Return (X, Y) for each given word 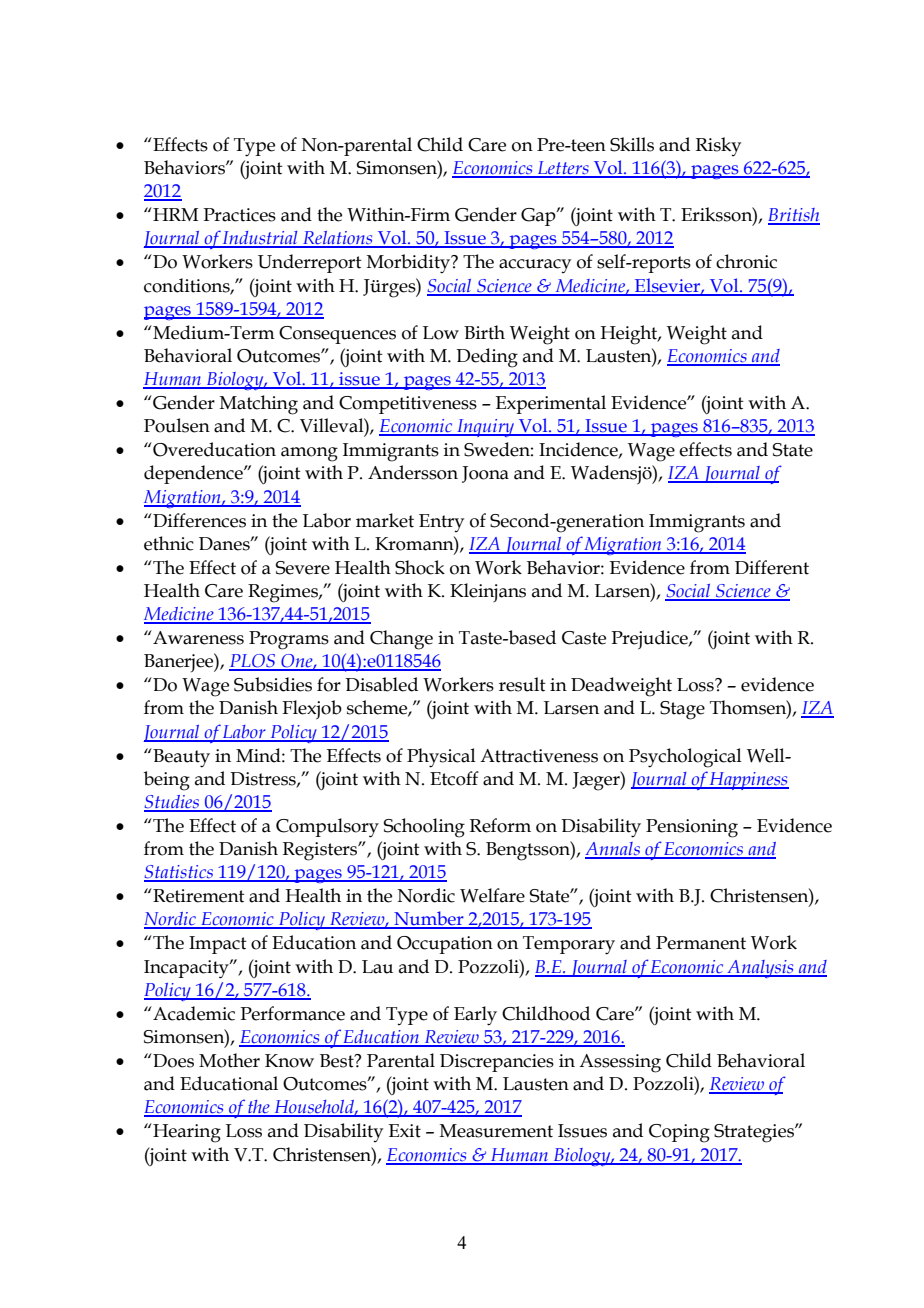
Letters (563, 169)
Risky (718, 146)
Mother (229, 1060)
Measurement (496, 1131)
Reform (500, 825)
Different (772, 567)
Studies (173, 803)
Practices (239, 215)
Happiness (748, 781)
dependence (194, 474)
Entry (441, 523)
